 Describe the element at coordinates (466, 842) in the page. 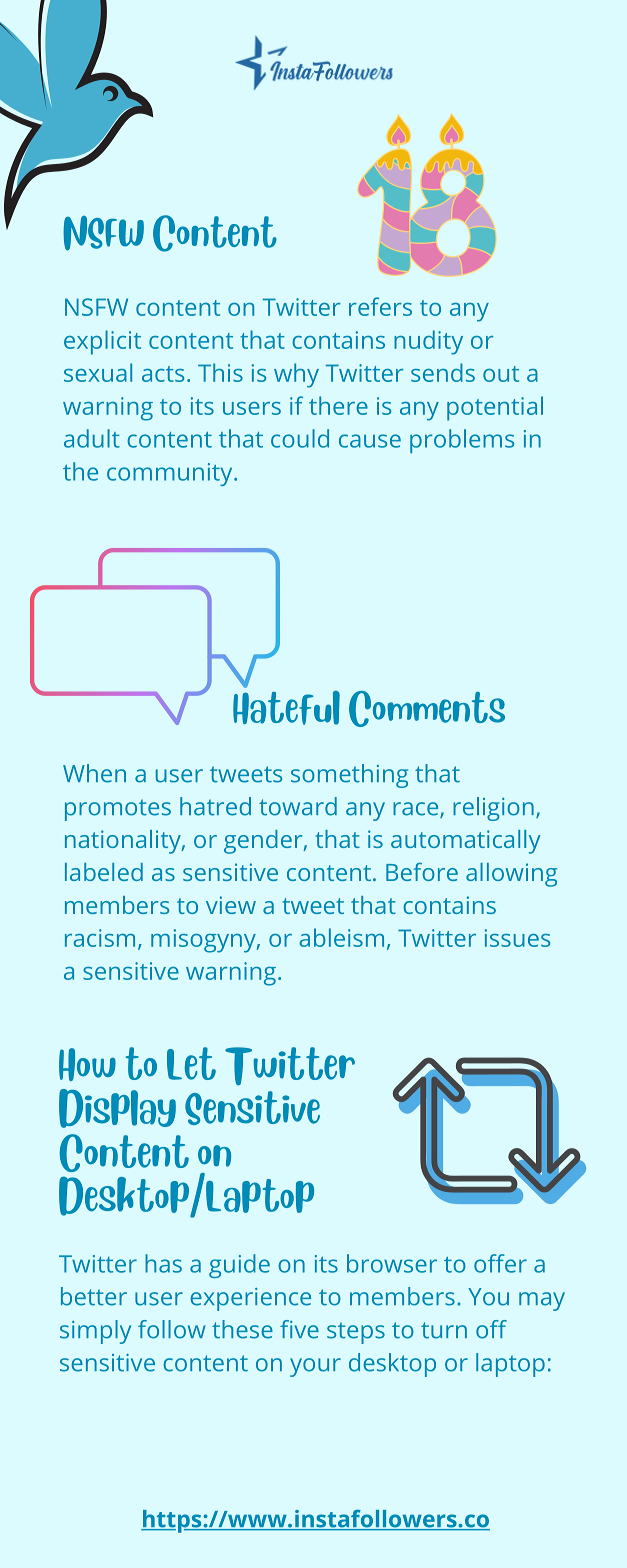

I see `automatically` at that location.
